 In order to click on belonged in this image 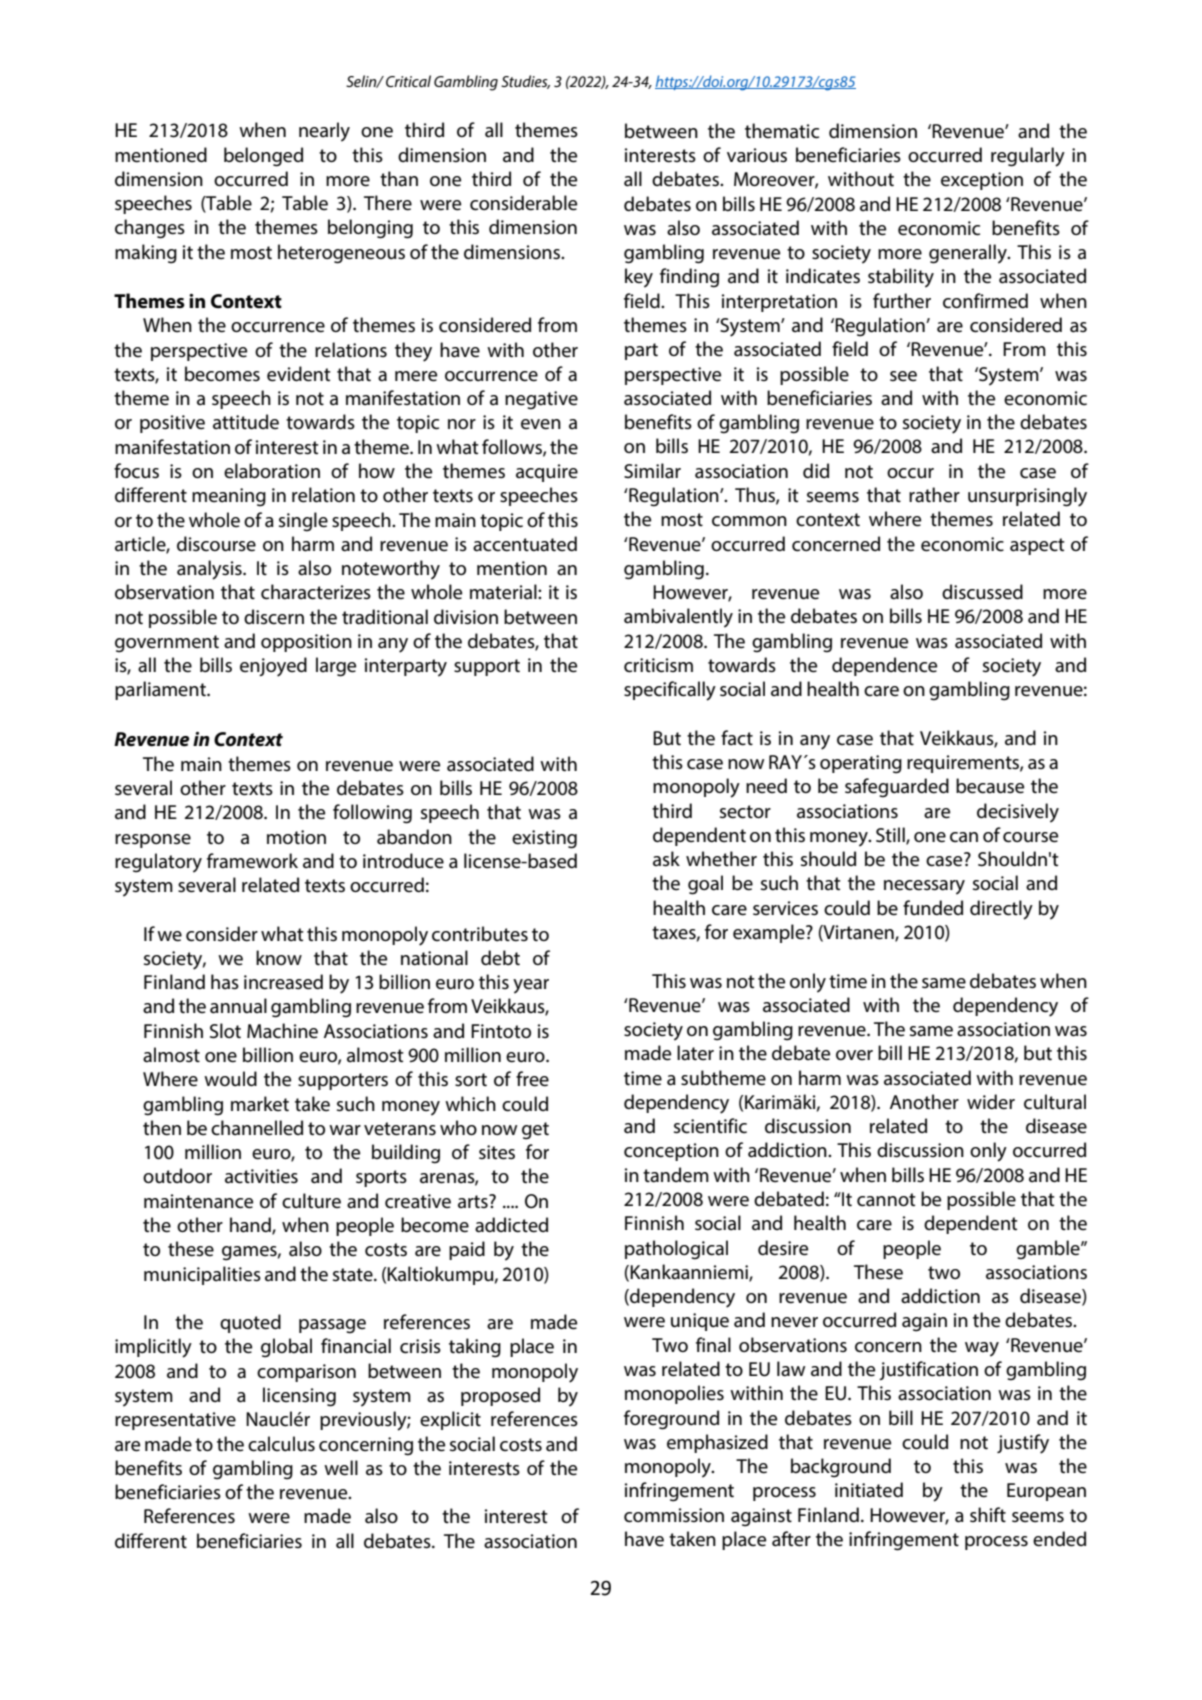, I will do `click(263, 157)`.
